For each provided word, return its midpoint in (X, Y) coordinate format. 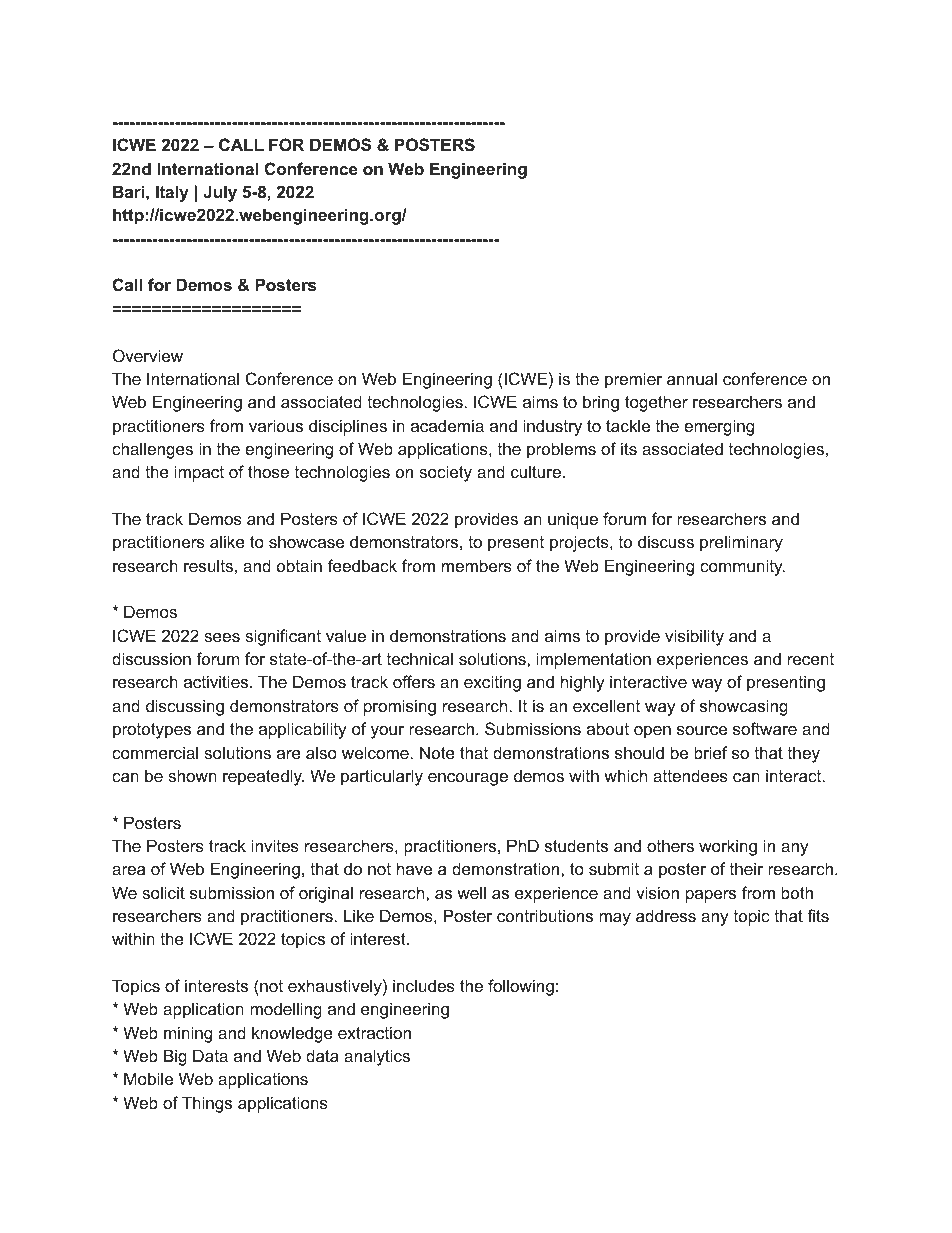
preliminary (741, 543)
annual (692, 378)
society (445, 473)
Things (207, 1104)
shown (192, 775)
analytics (377, 1057)
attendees (690, 775)
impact (199, 473)
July (220, 193)
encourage (468, 779)
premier (633, 380)
